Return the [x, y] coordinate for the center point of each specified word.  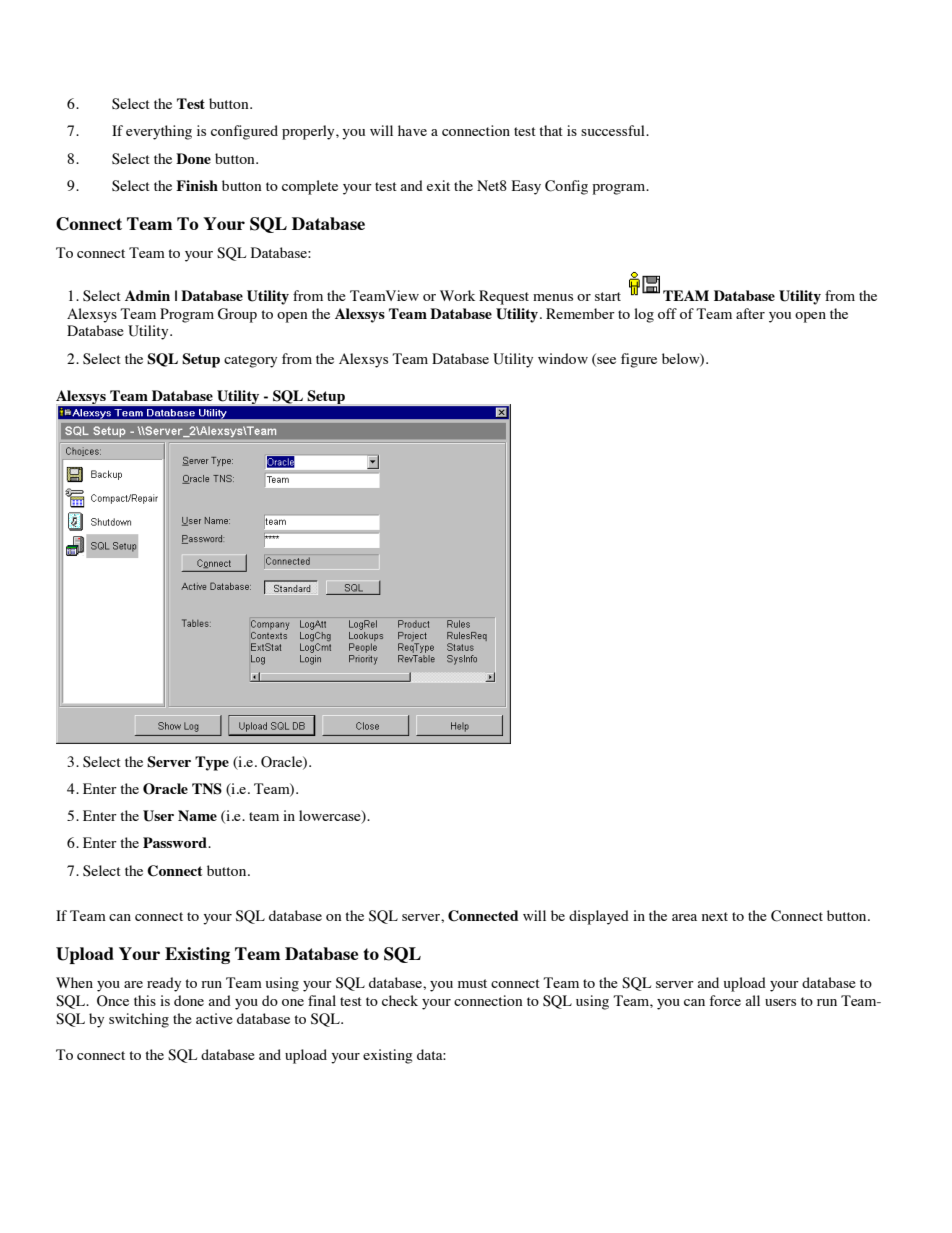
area [684, 917]
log [644, 315]
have [412, 130]
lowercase [331, 817]
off [667, 313]
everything [159, 132]
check [400, 1000]
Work [457, 295]
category [250, 361]
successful [614, 130]
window [563, 358]
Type [212, 763]
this [145, 1000]
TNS [207, 789]
